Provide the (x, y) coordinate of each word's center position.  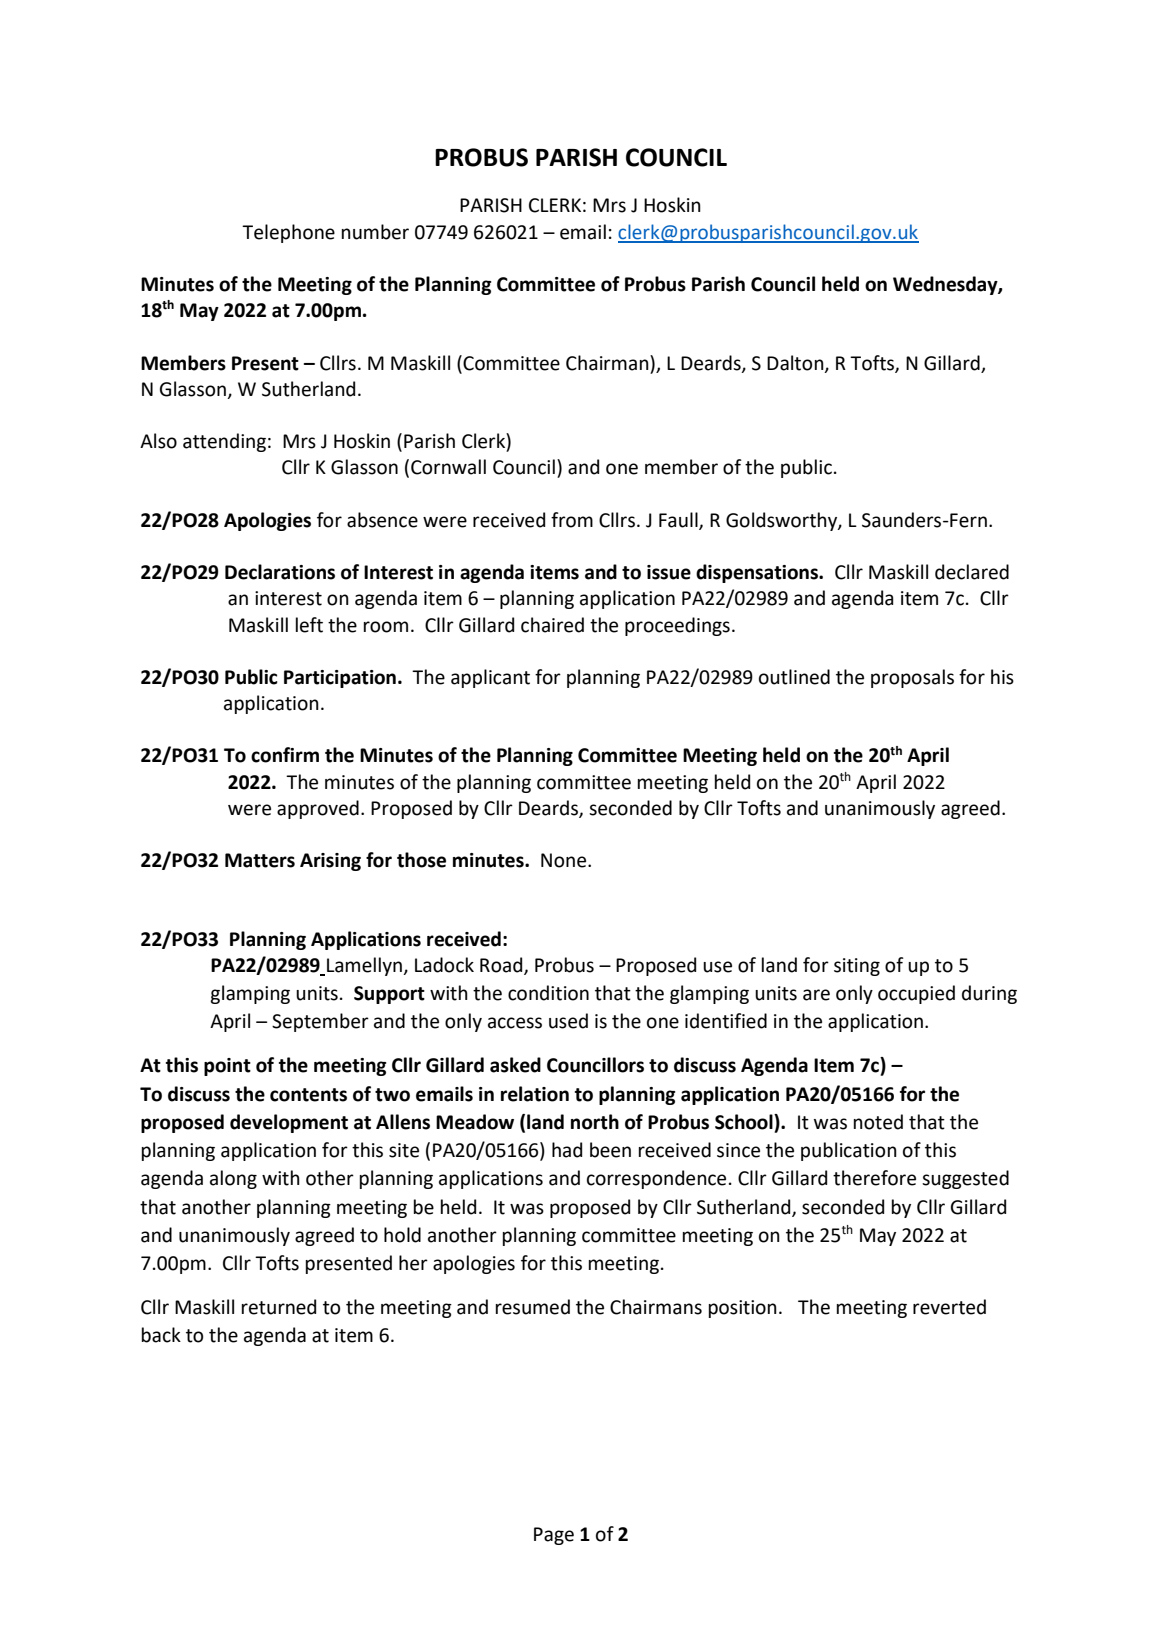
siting (857, 967)
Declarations (280, 572)
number (375, 232)
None (565, 860)
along (233, 1179)
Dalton (796, 363)
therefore (874, 1178)
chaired (552, 625)
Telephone (288, 233)
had (567, 1150)
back (161, 1335)
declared (972, 572)
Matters (260, 860)
